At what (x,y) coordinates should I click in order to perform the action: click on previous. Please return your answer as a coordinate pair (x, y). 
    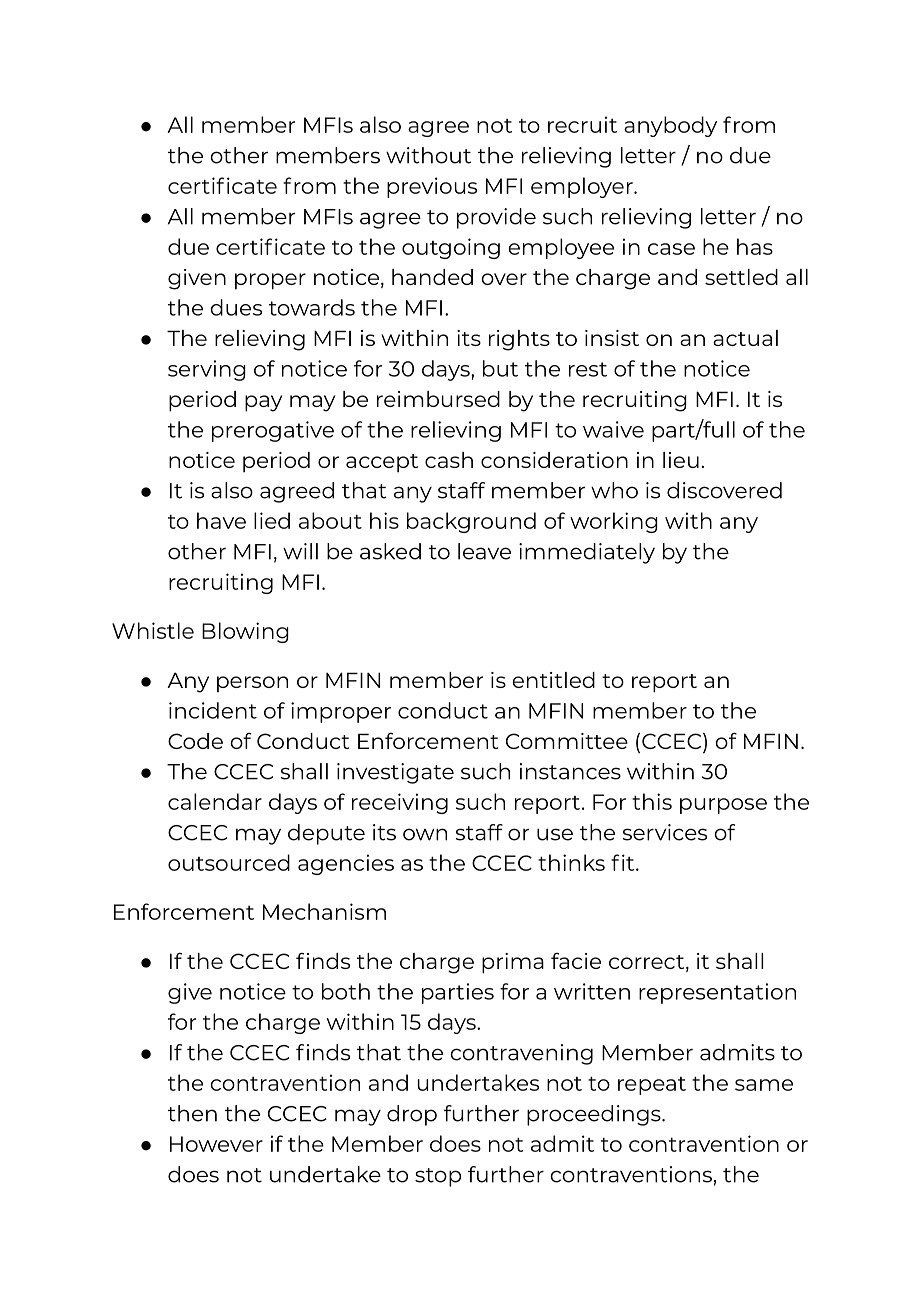
    Looking at the image, I should click on (432, 187).
